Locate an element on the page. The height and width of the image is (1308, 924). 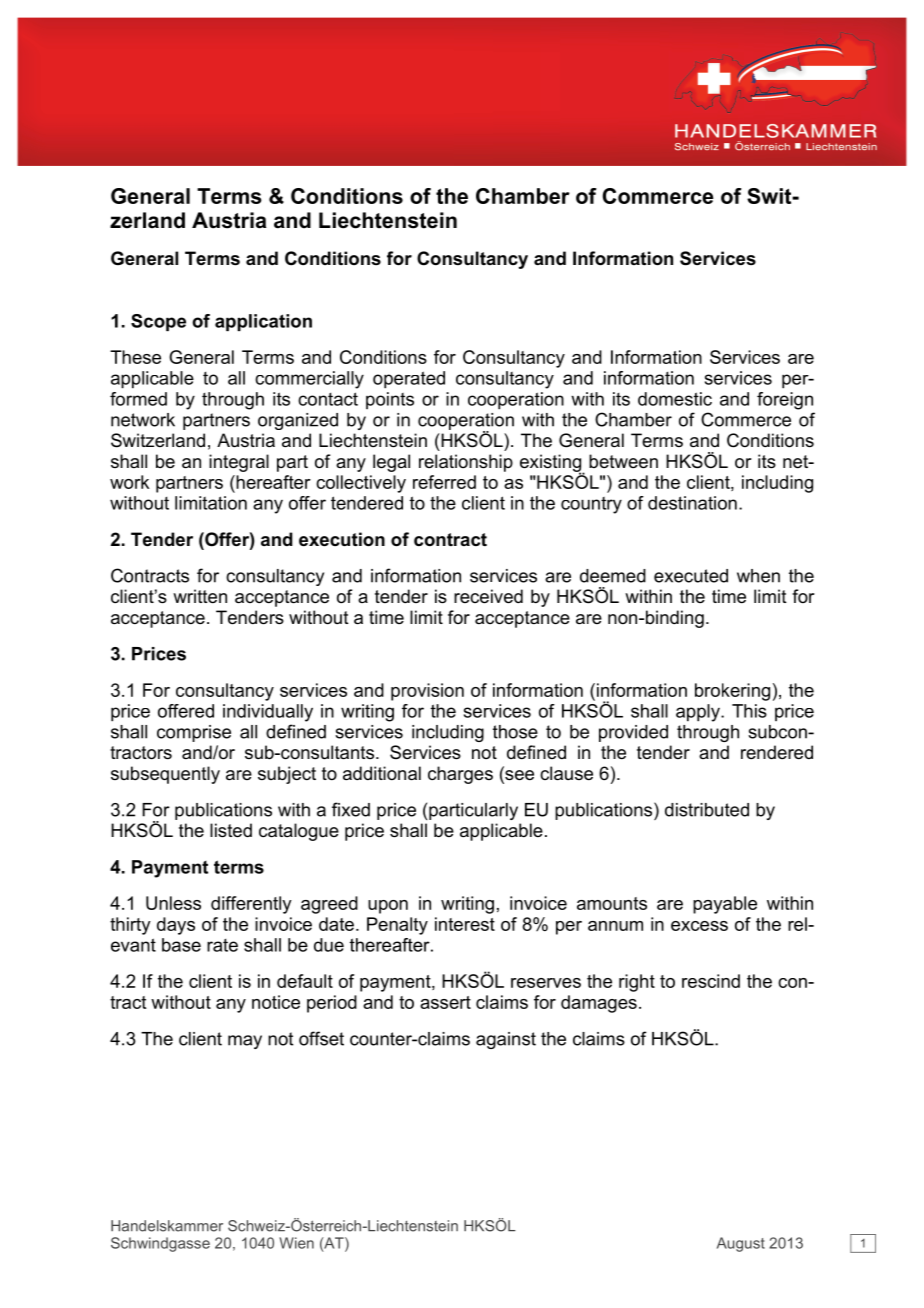
subsequently is located at coordinates (165, 775).
